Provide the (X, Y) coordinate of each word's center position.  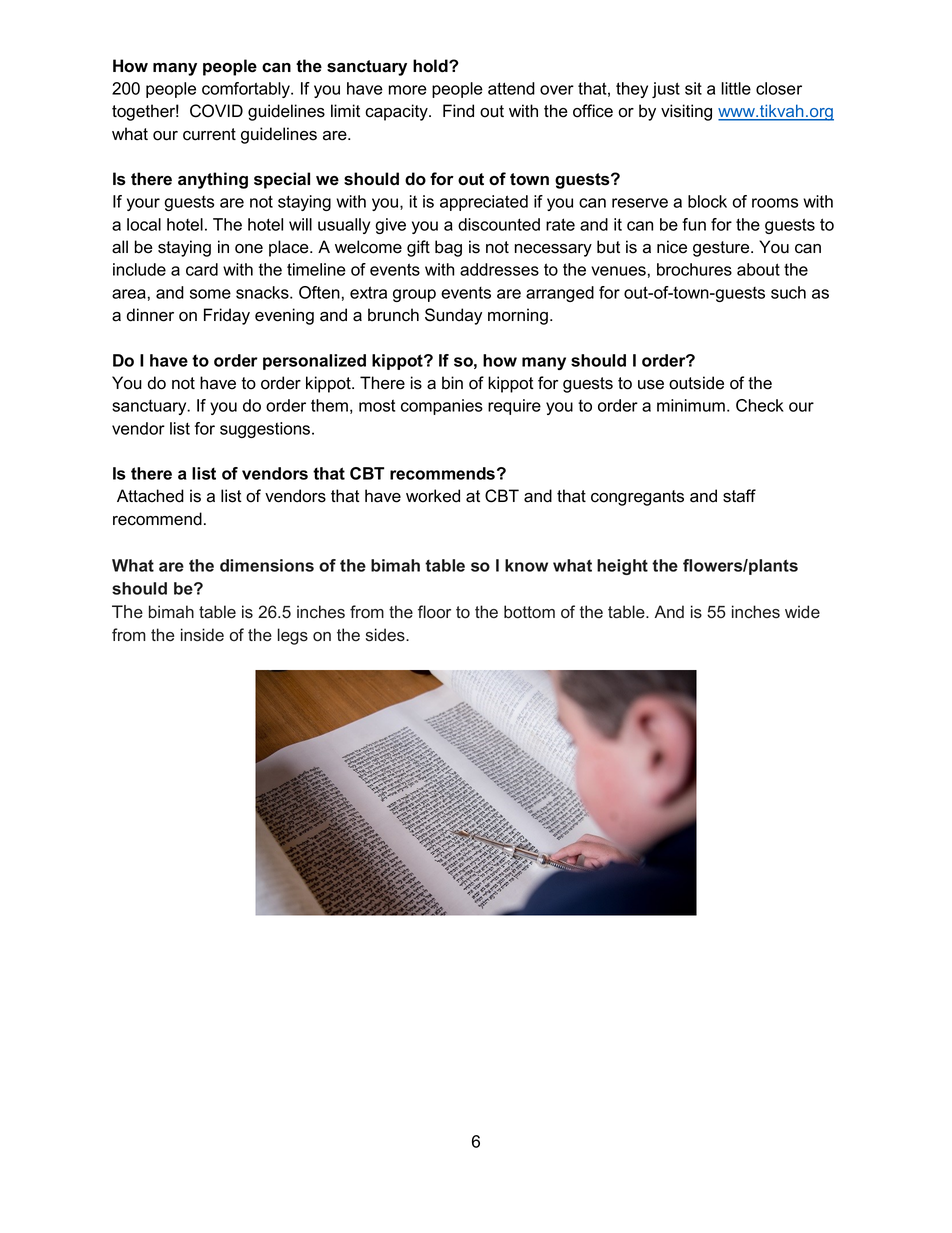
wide (802, 612)
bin (452, 383)
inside (202, 635)
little (736, 88)
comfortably (247, 90)
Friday (227, 316)
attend (511, 88)
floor (434, 612)
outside (696, 383)
